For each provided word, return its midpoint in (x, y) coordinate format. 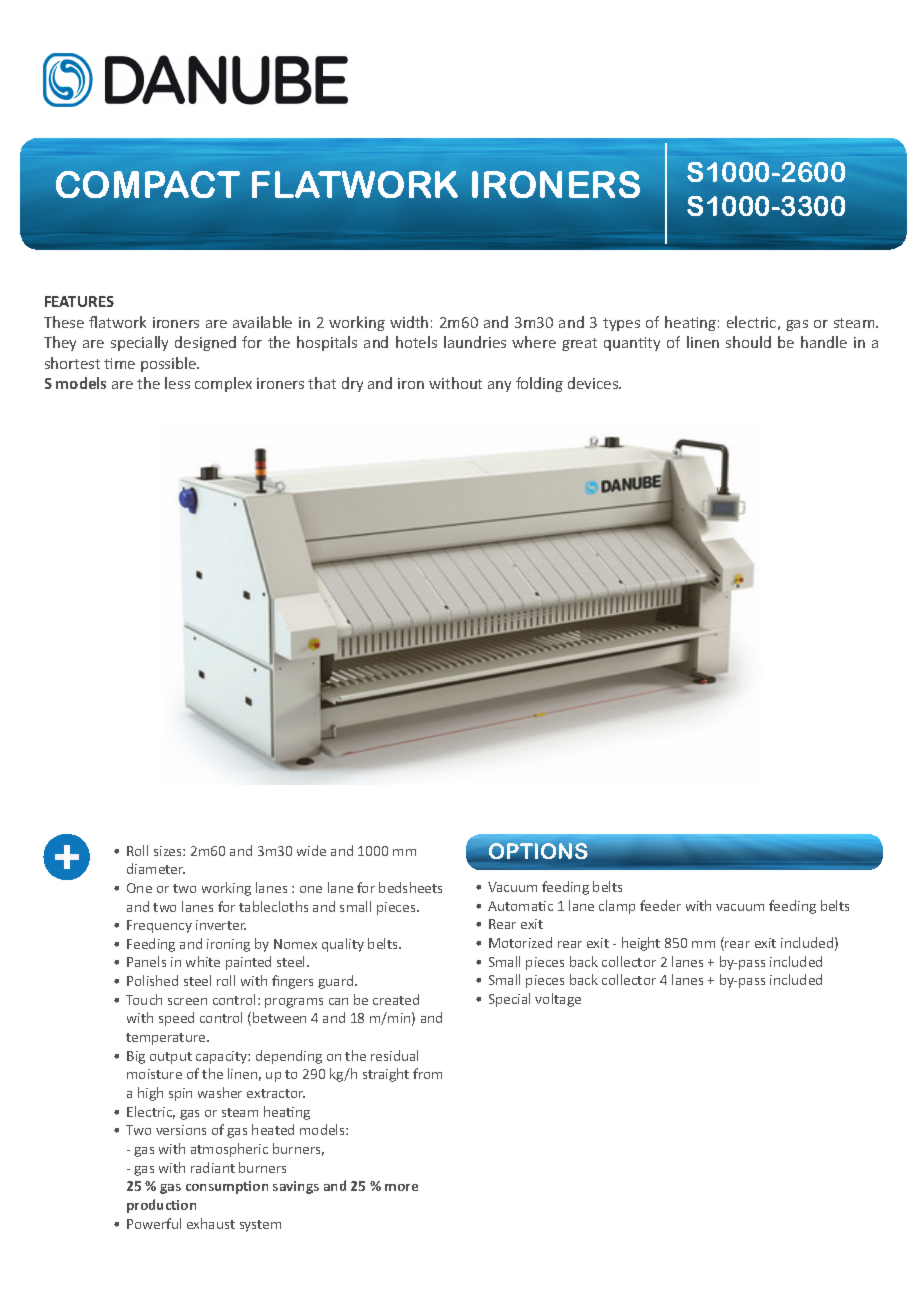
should (748, 342)
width (409, 322)
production (161, 1206)
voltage (558, 1000)
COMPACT (148, 184)
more (401, 1187)
